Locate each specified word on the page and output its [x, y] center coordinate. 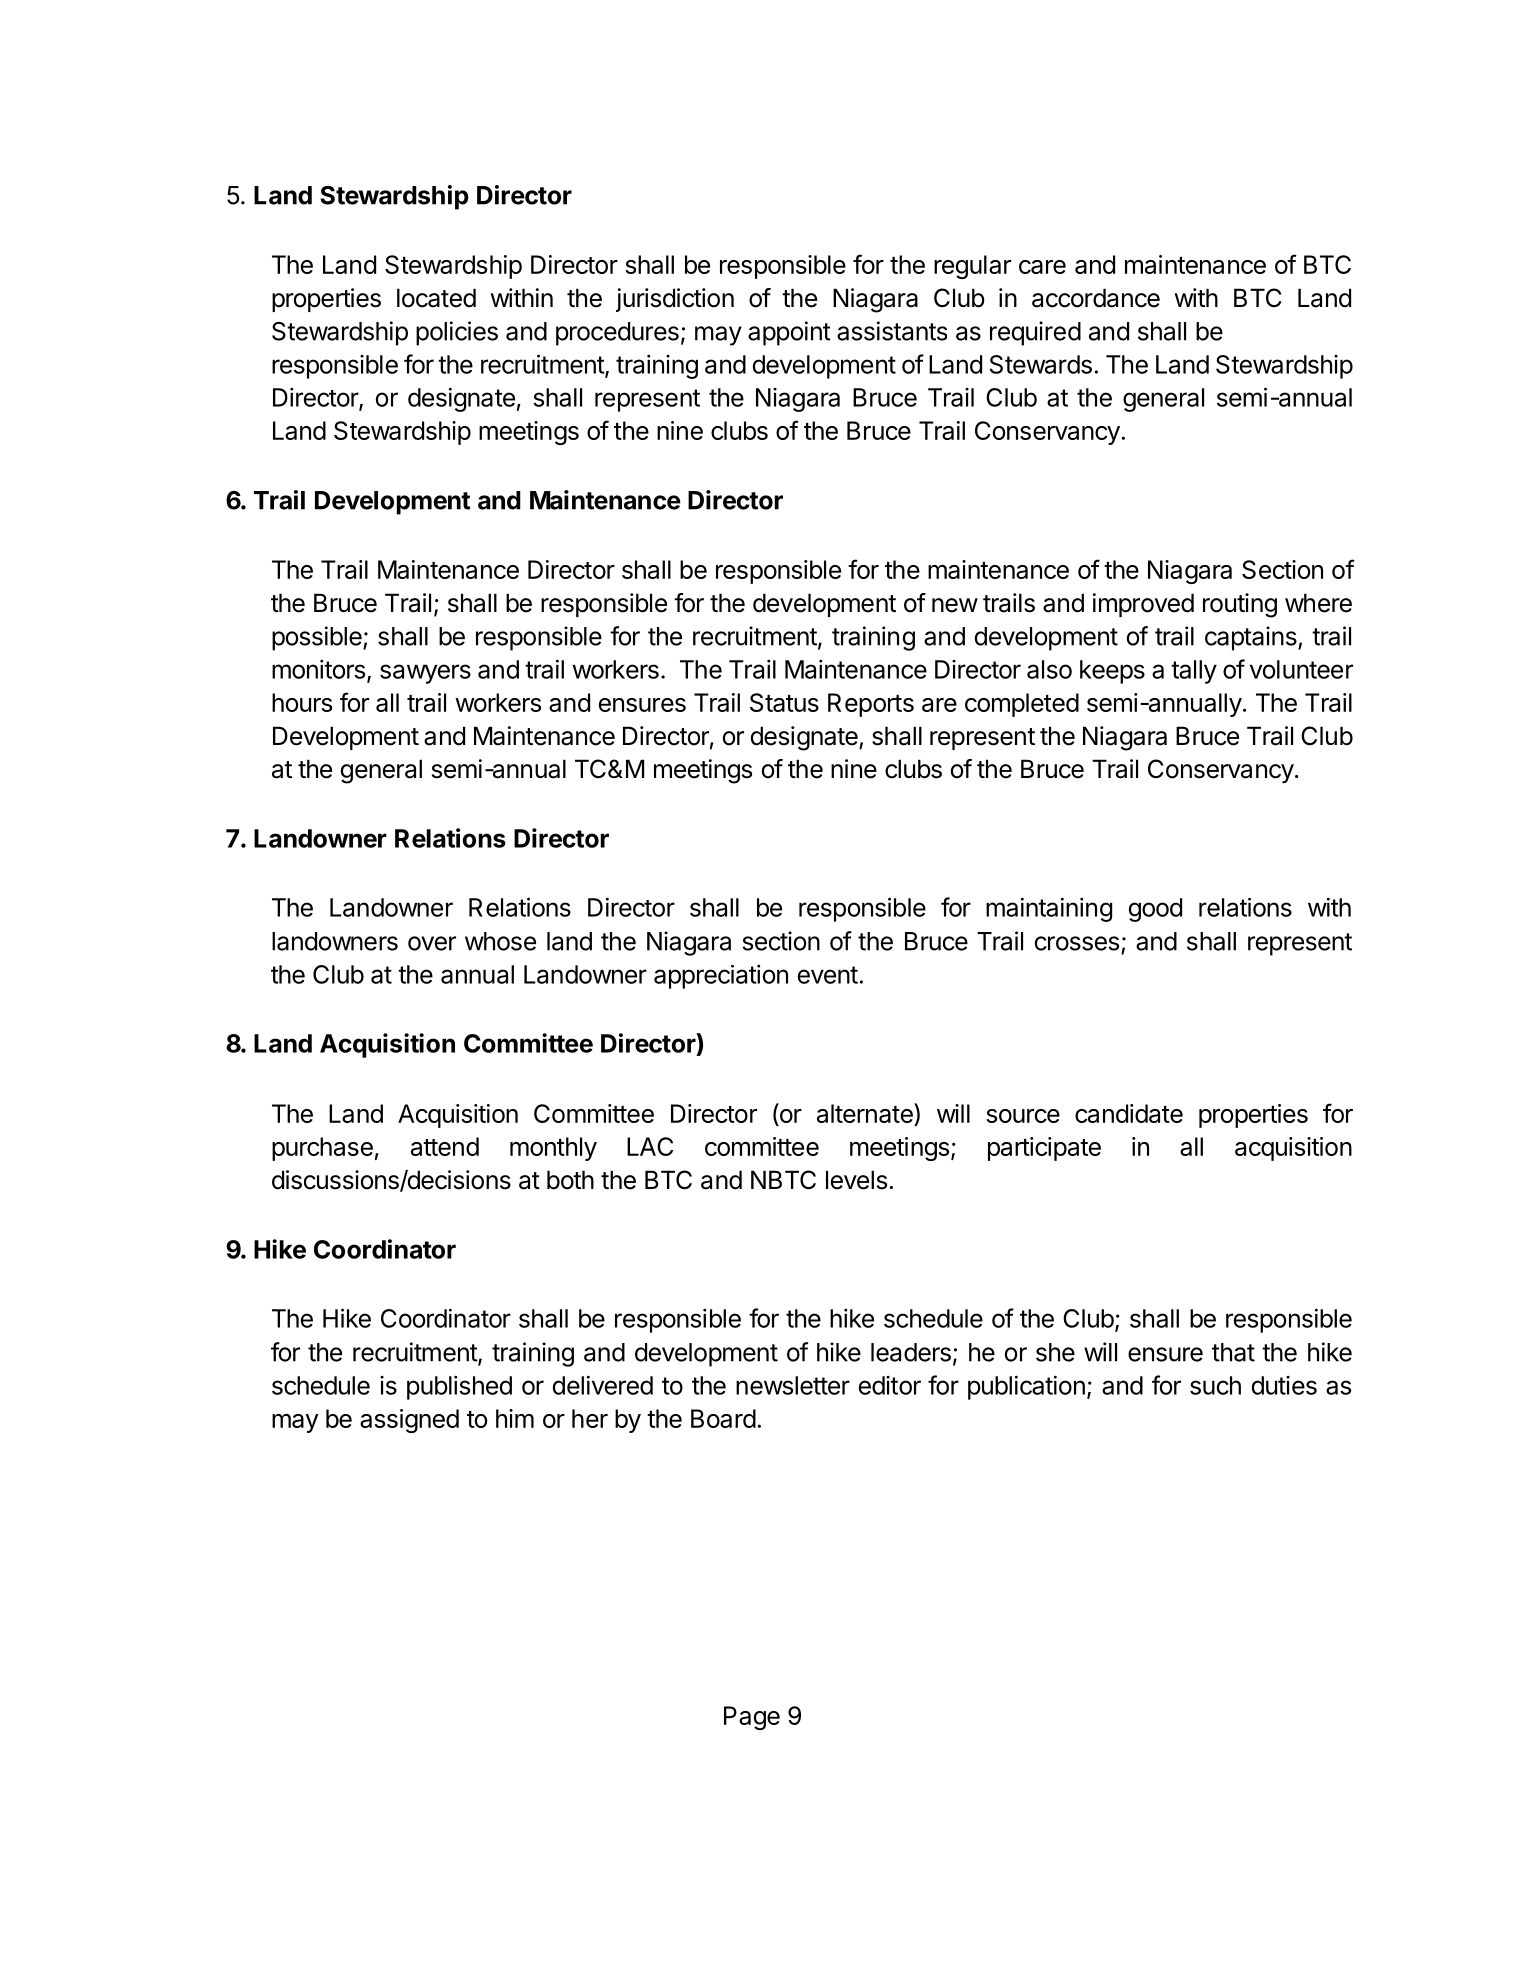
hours [302, 702]
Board [723, 1418]
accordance [1096, 298]
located [436, 298]
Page [752, 1718]
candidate [1129, 1113]
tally [1194, 672]
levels [856, 1180]
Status [784, 702]
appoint [789, 333]
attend [445, 1146]
